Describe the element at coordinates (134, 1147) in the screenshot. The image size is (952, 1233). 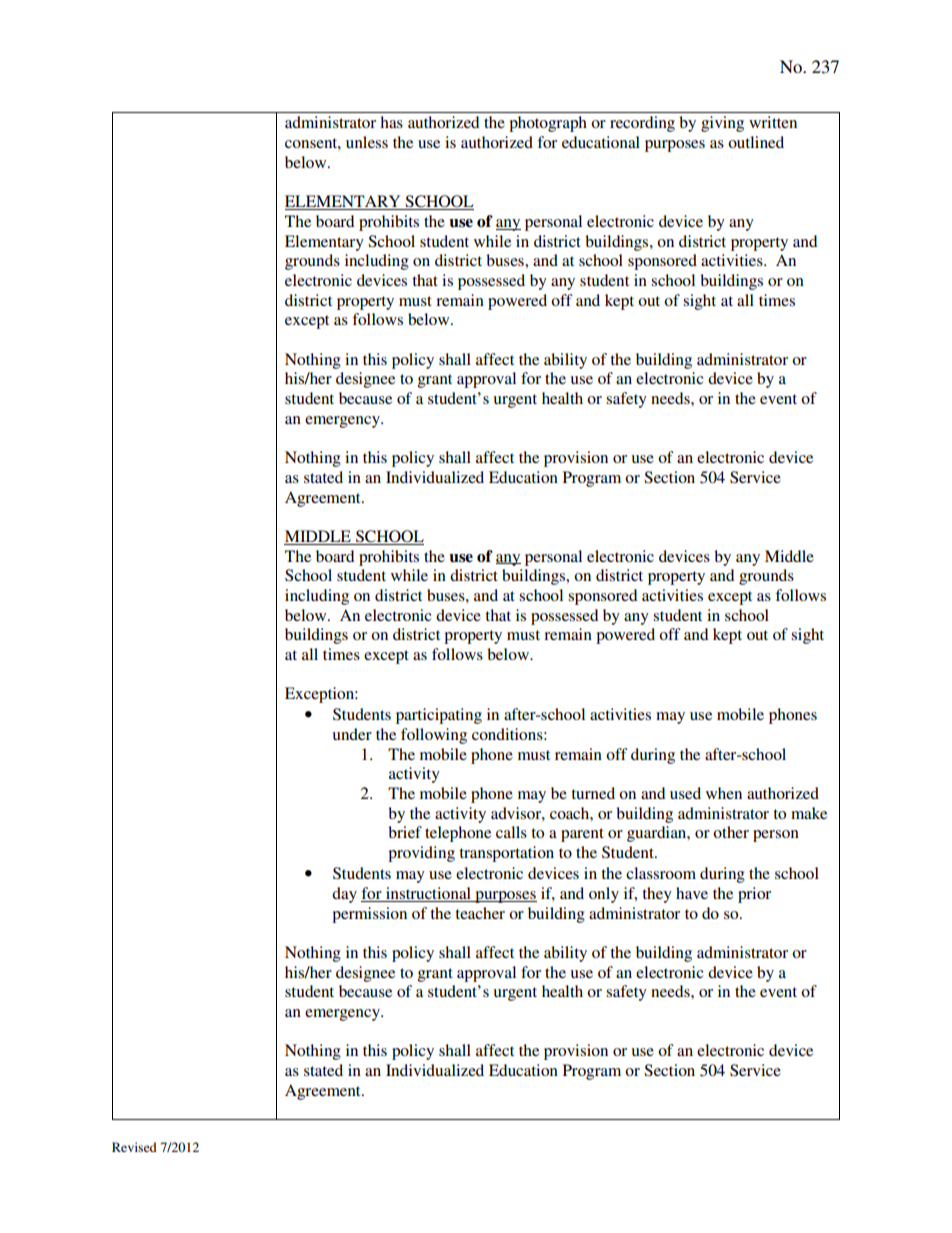
I see `Revised` at that location.
